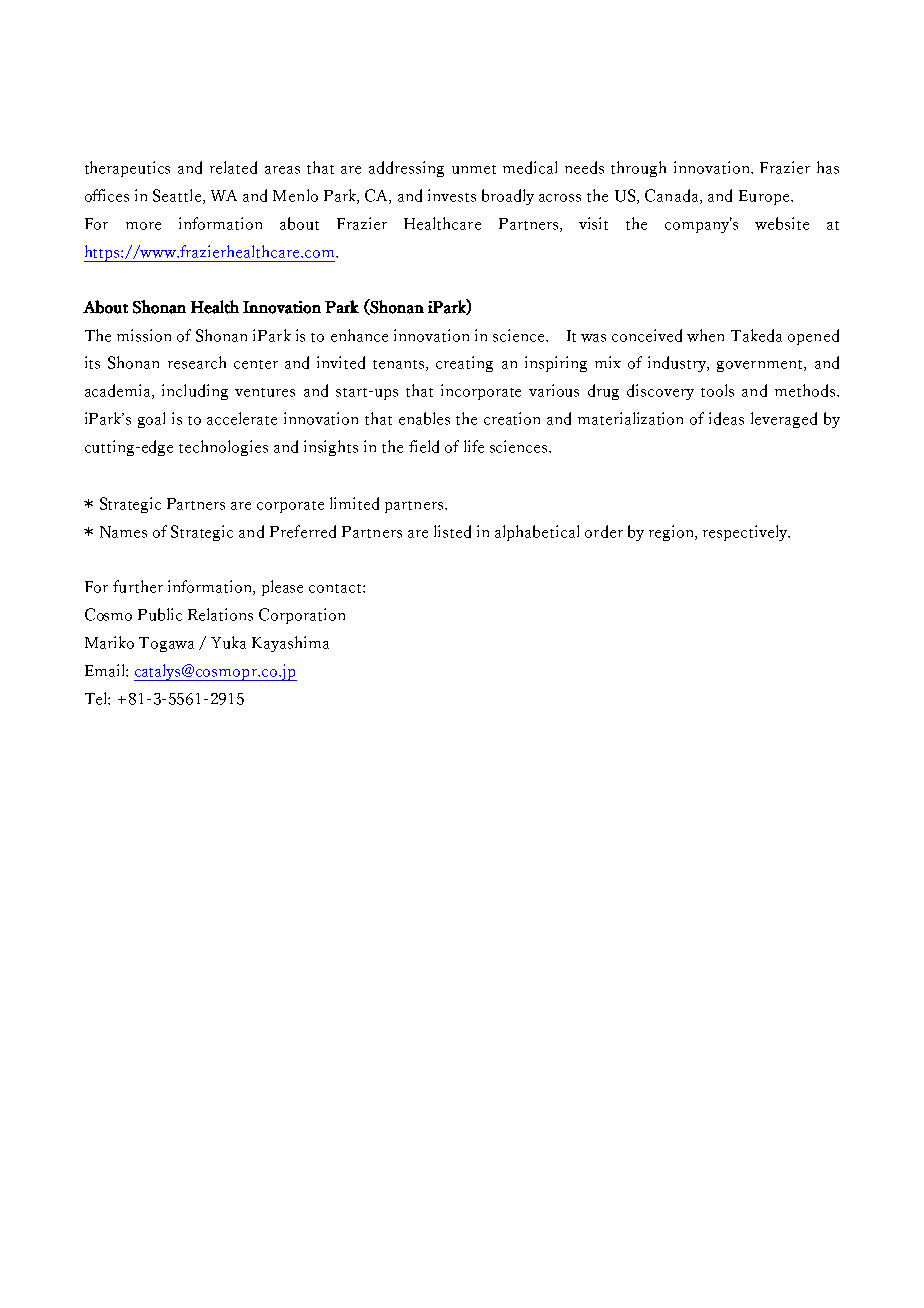 The image size is (924, 1308). I want to click on ideas, so click(726, 418).
